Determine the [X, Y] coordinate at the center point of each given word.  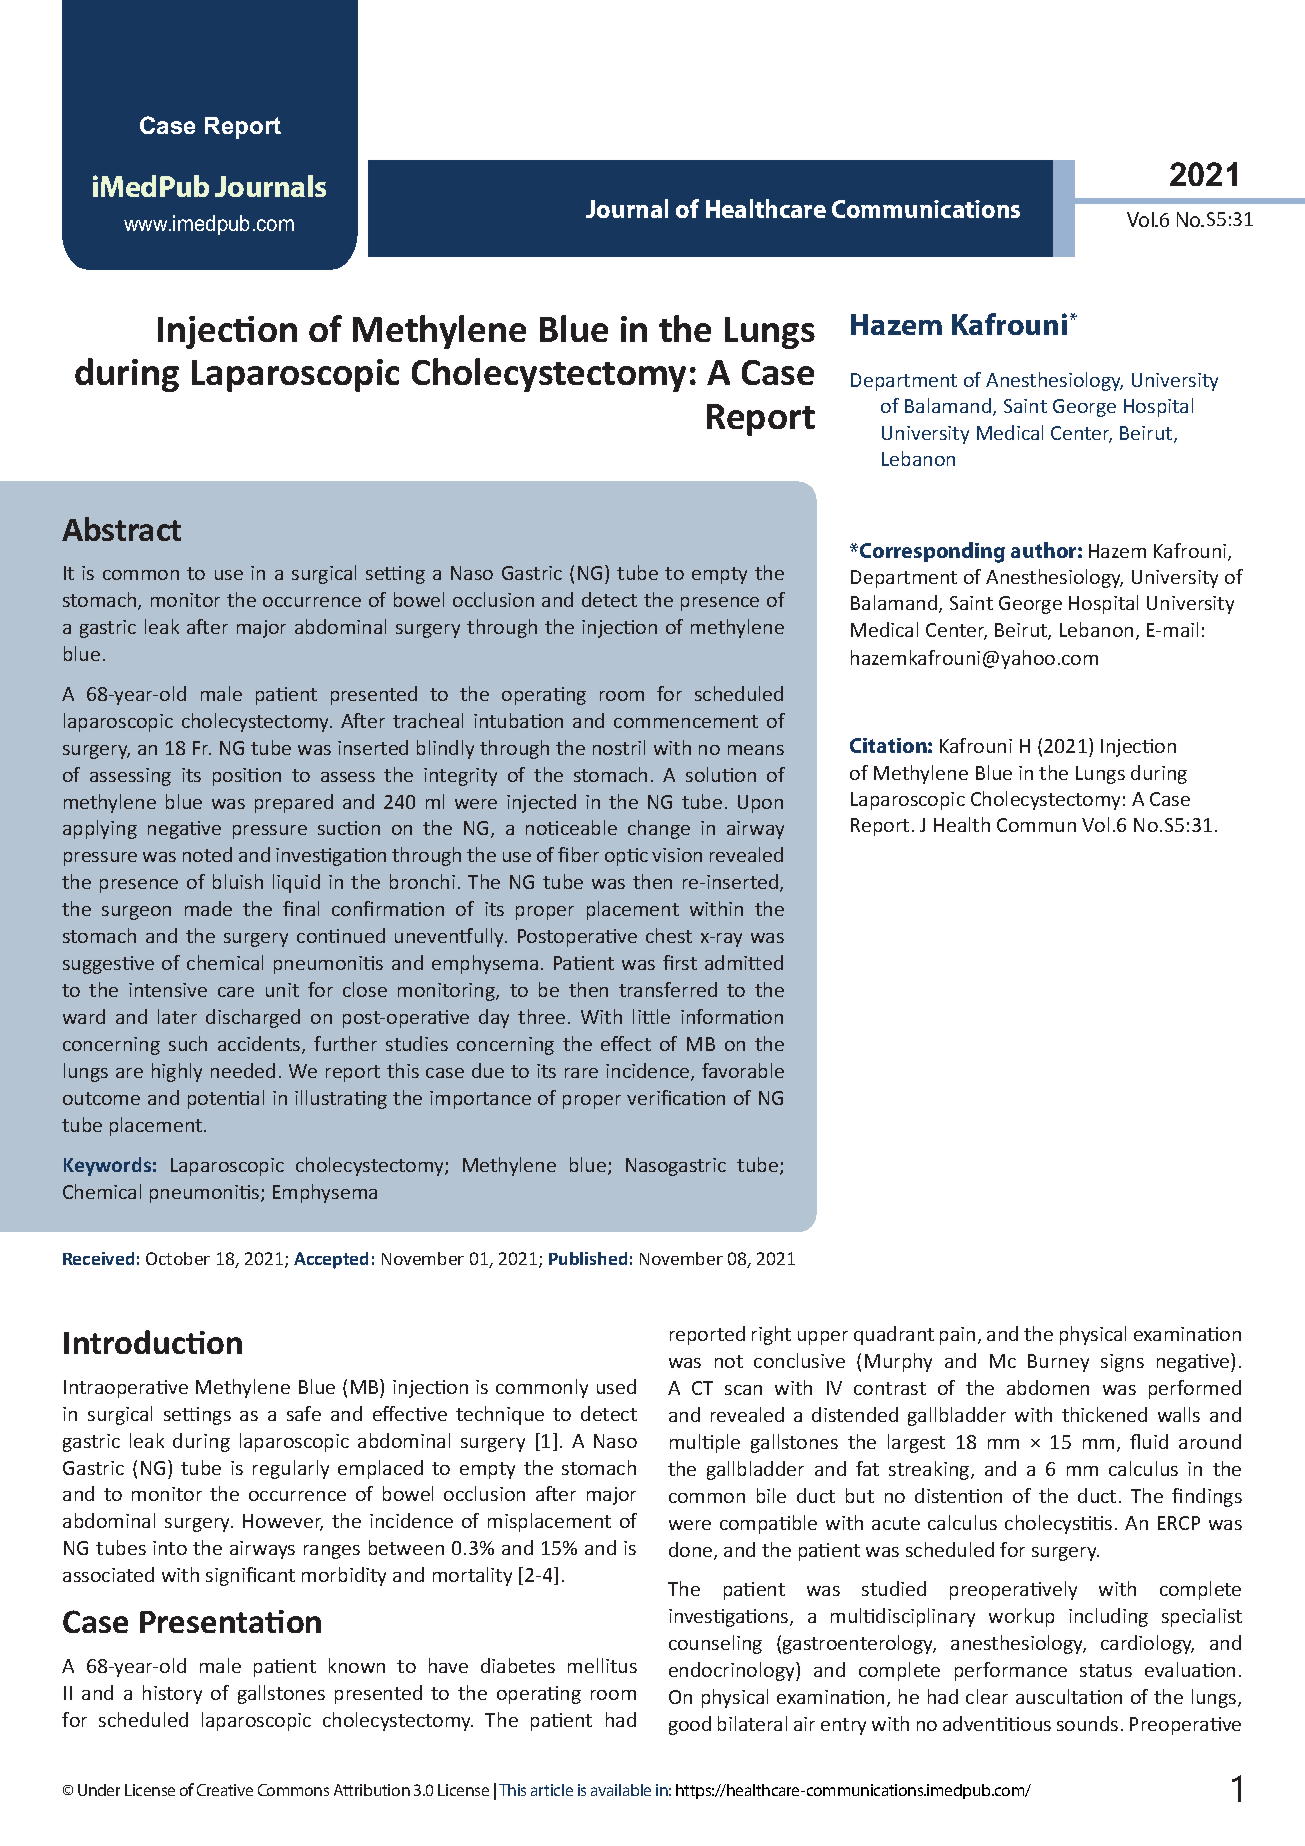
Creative [225, 1790]
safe [304, 1413]
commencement [686, 721]
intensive [168, 990]
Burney [1058, 1363]
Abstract [121, 529]
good [690, 1725]
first [680, 962]
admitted [744, 962]
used [616, 1386]
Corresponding [932, 552]
